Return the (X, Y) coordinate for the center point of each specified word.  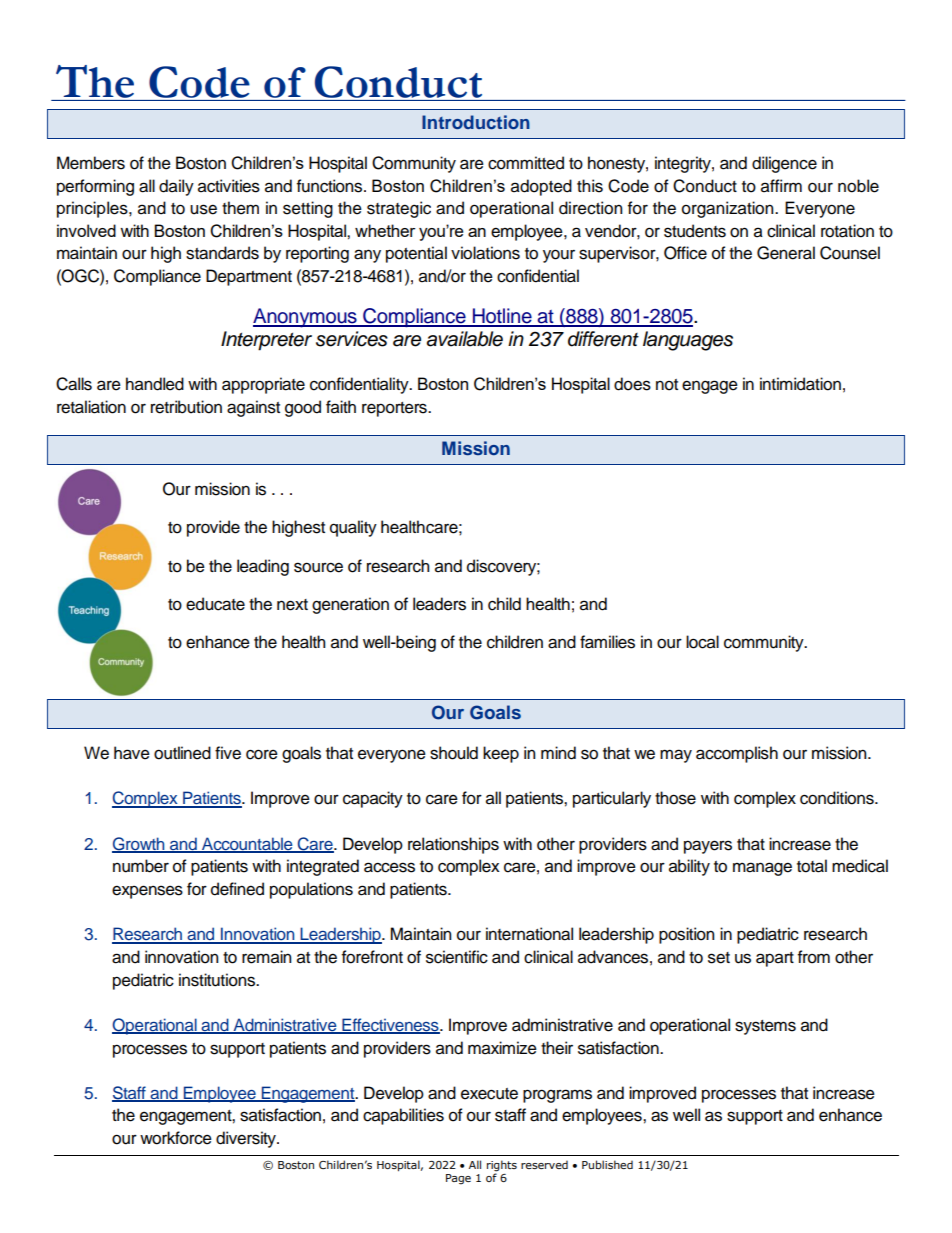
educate (215, 604)
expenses (147, 892)
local (702, 642)
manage (762, 869)
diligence (784, 164)
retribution (186, 407)
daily (176, 187)
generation (350, 605)
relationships (453, 845)
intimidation (800, 384)
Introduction (476, 122)
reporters (395, 409)
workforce (176, 1138)
